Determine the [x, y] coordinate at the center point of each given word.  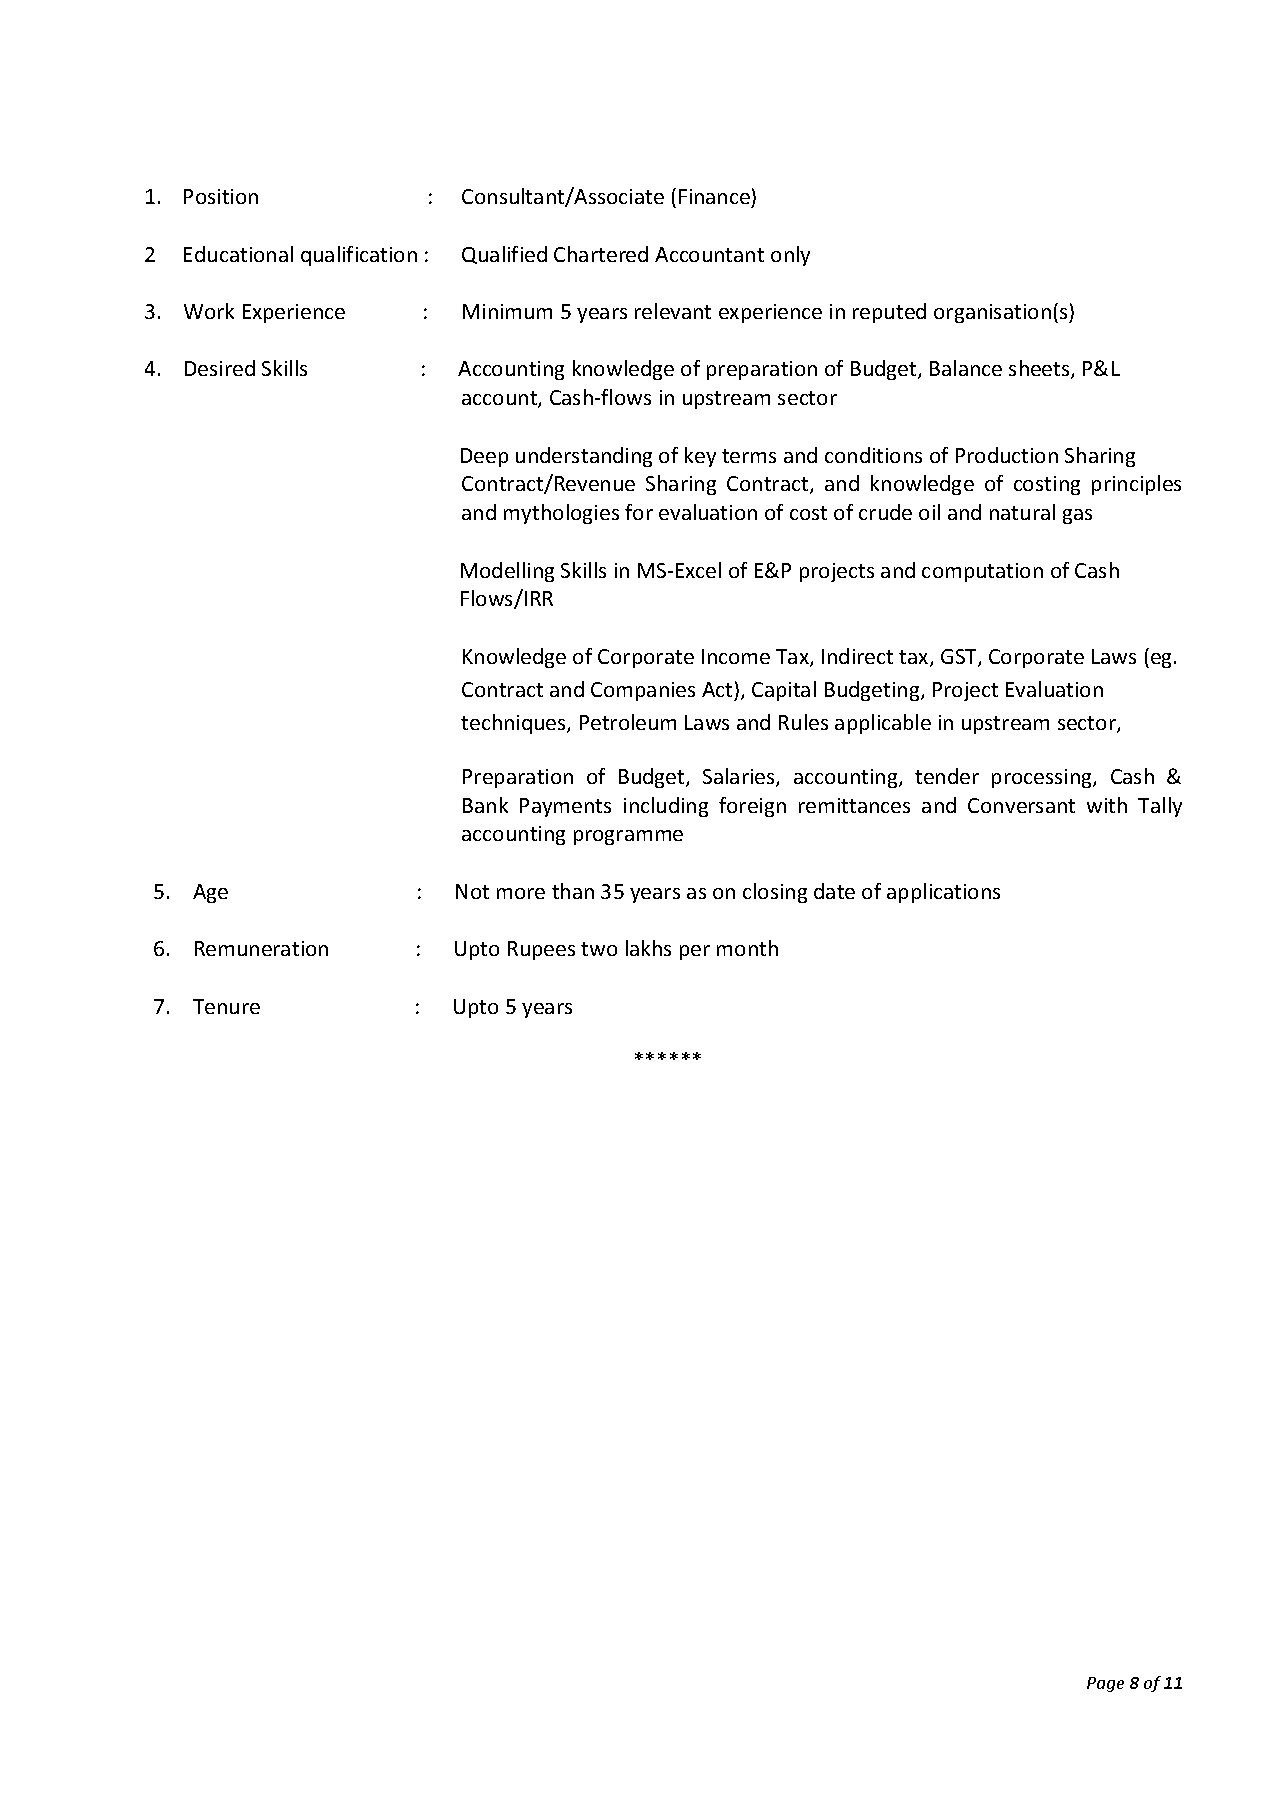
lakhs [648, 948]
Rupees [541, 950]
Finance [714, 196]
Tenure [226, 1006]
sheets [1040, 369]
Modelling [507, 572]
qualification [359, 256]
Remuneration [261, 948]
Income [736, 656]
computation [982, 572]
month [747, 948]
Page [1105, 1684]
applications [943, 893]
